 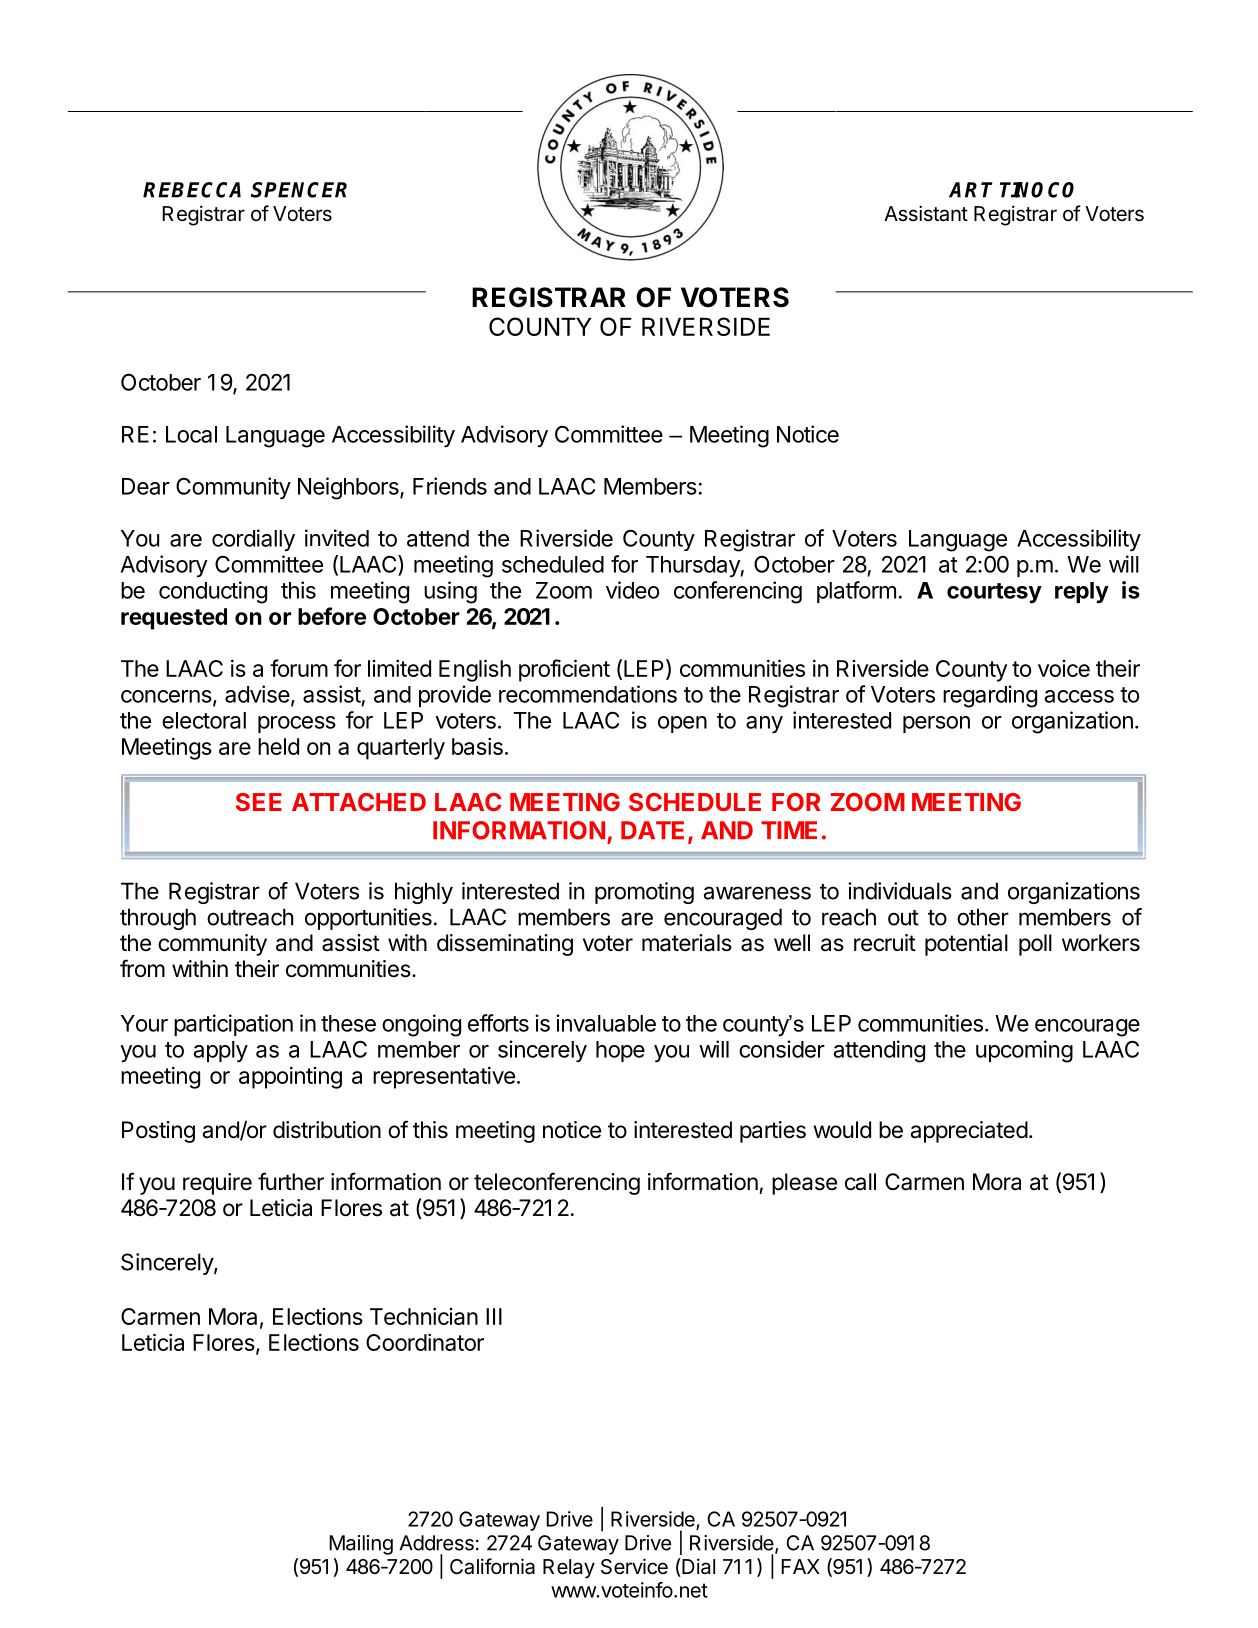 What do you see at coordinates (994, 593) in the page?
I see `courtesy` at bounding box center [994, 593].
